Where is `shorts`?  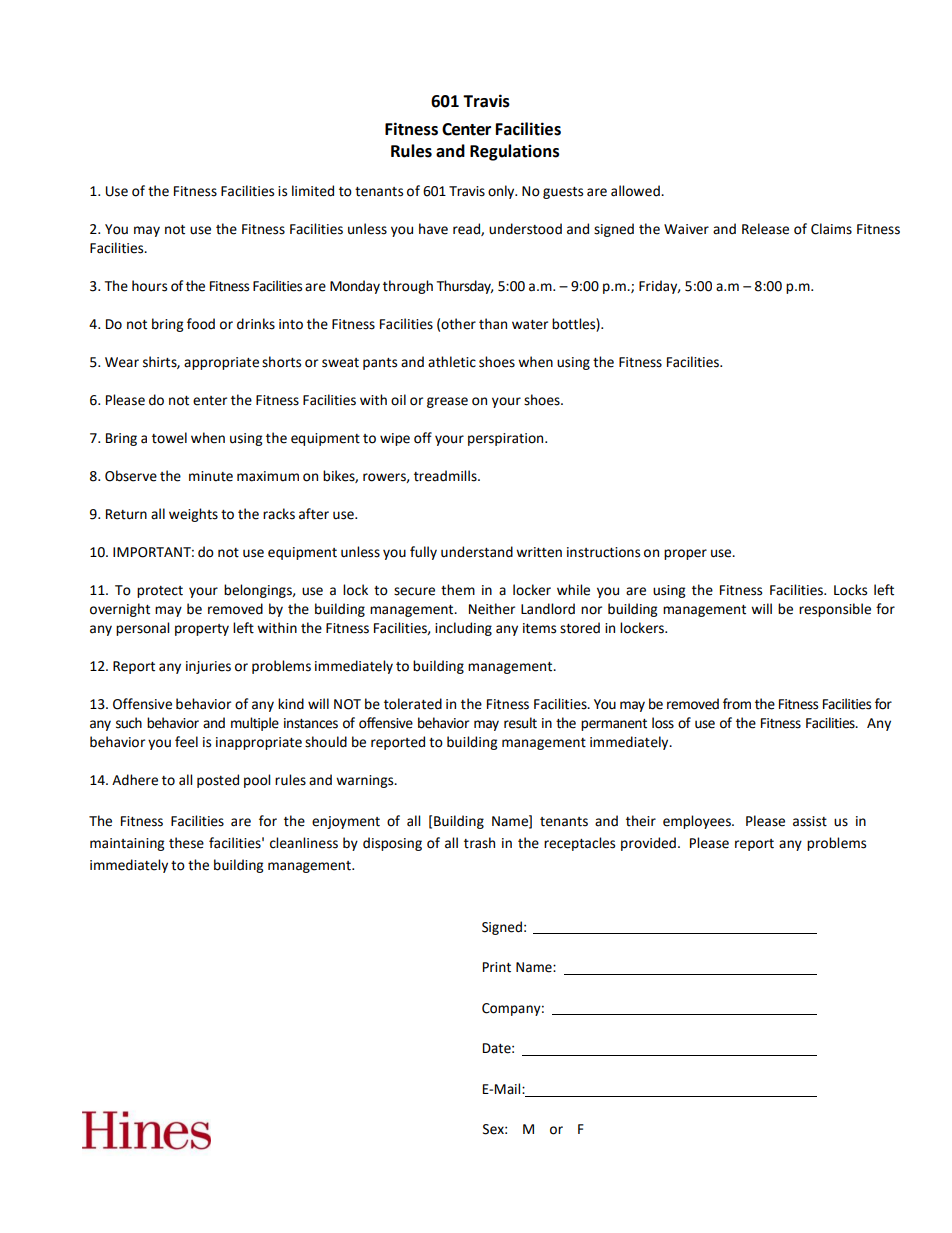
shorts is located at coordinates (281, 362).
